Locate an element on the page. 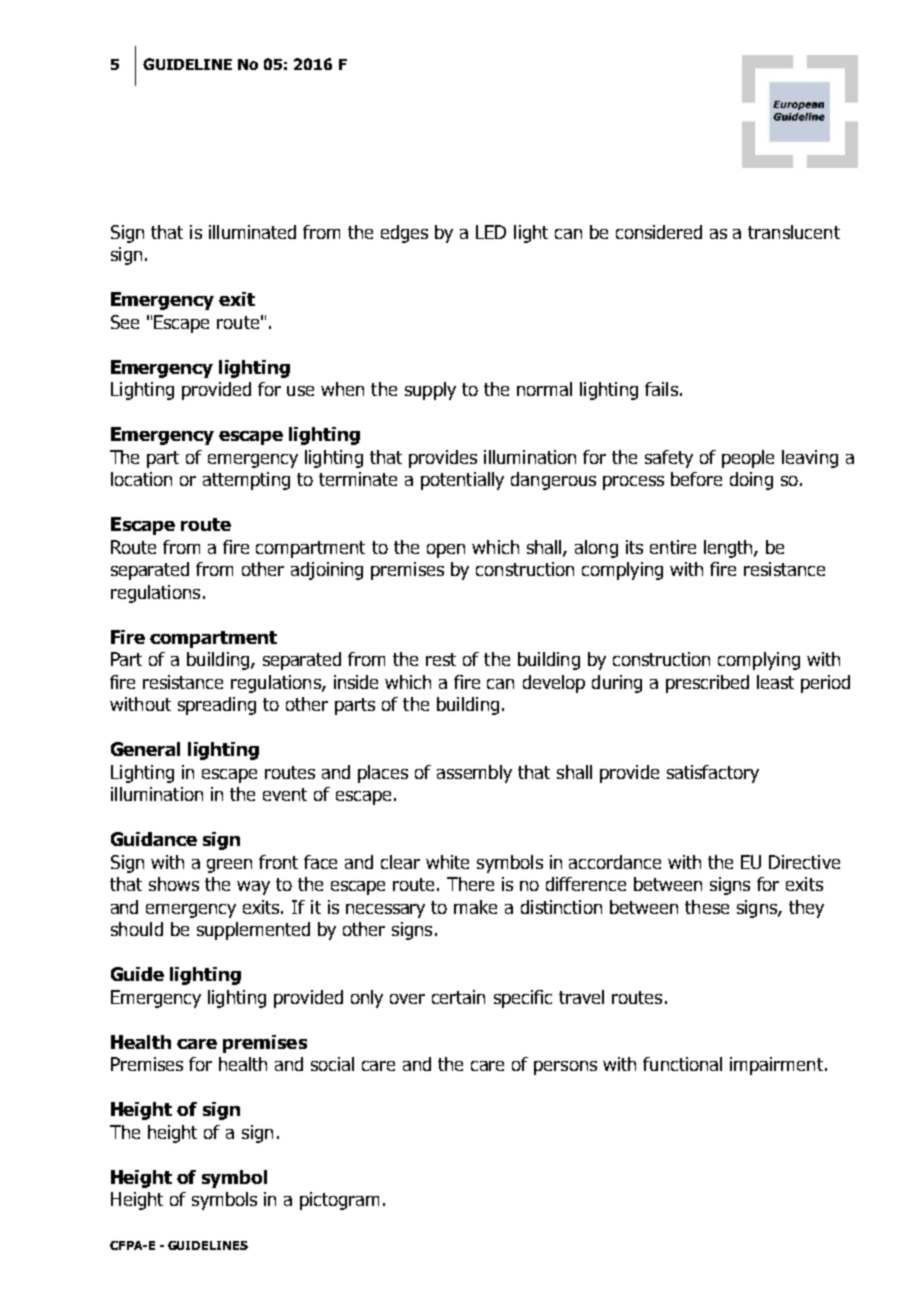  attempting is located at coordinates (246, 481).
